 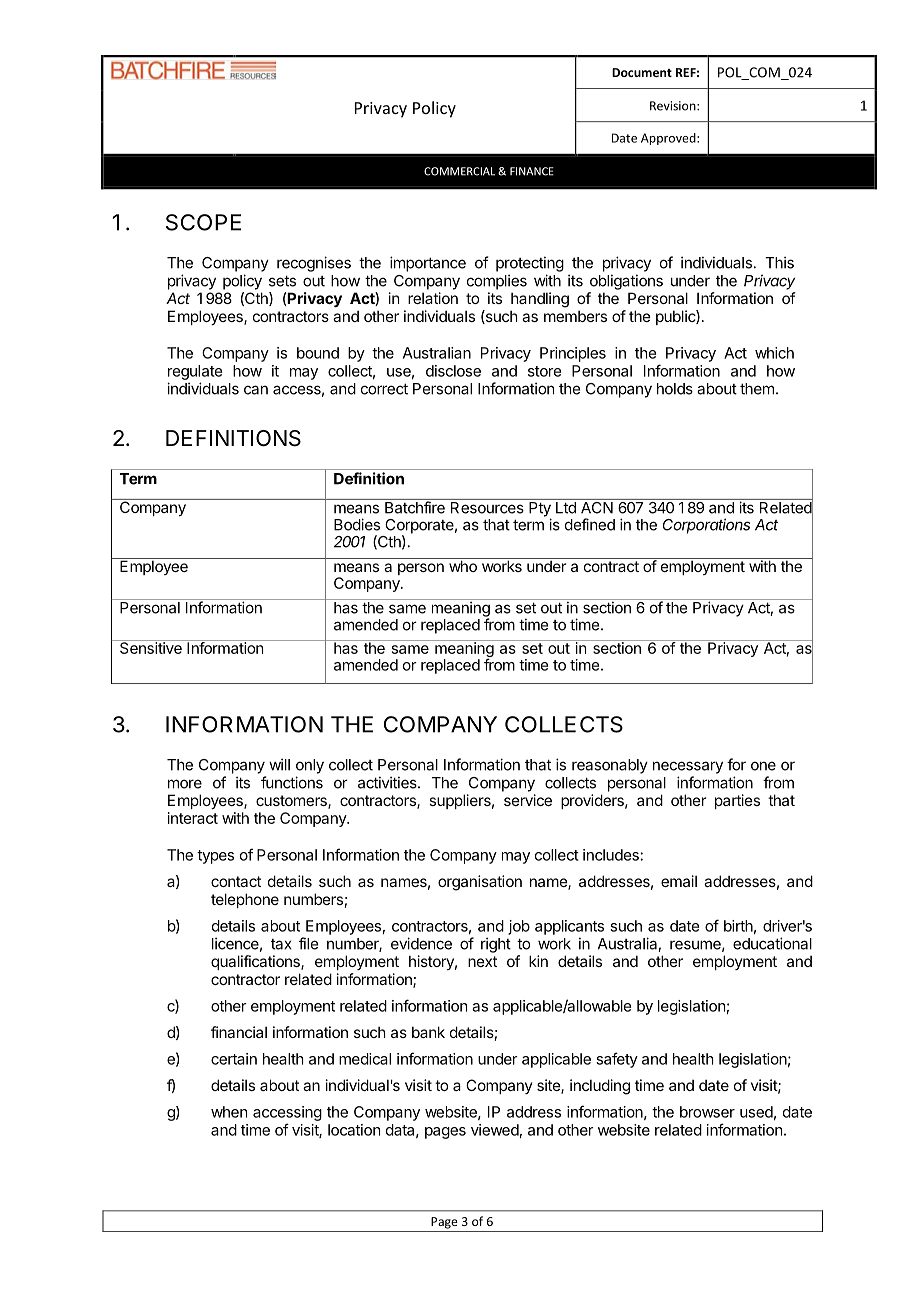 What do you see at coordinates (642, 72) in the page?
I see `Document` at bounding box center [642, 72].
